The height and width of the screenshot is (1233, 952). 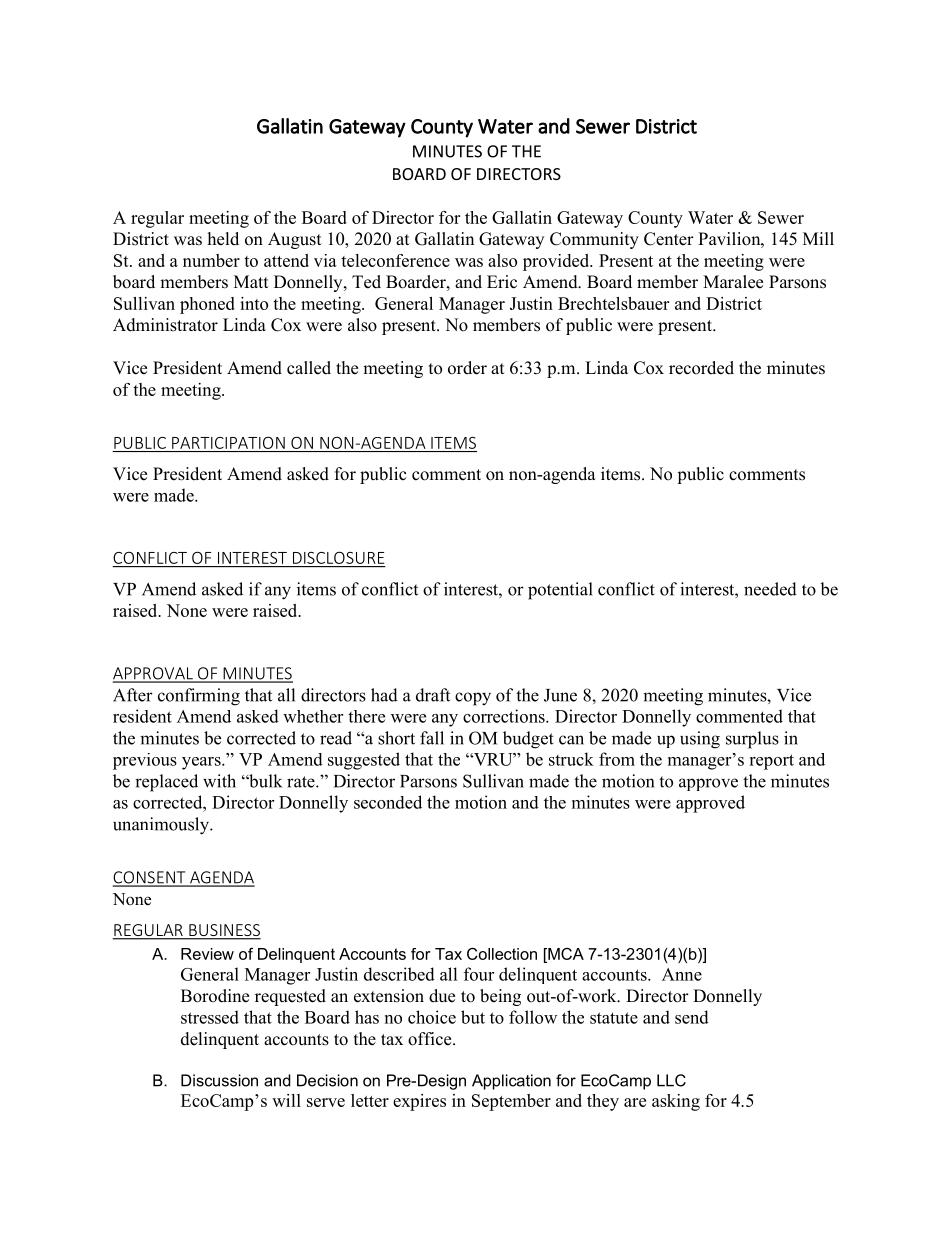 I want to click on Center, so click(x=669, y=239).
